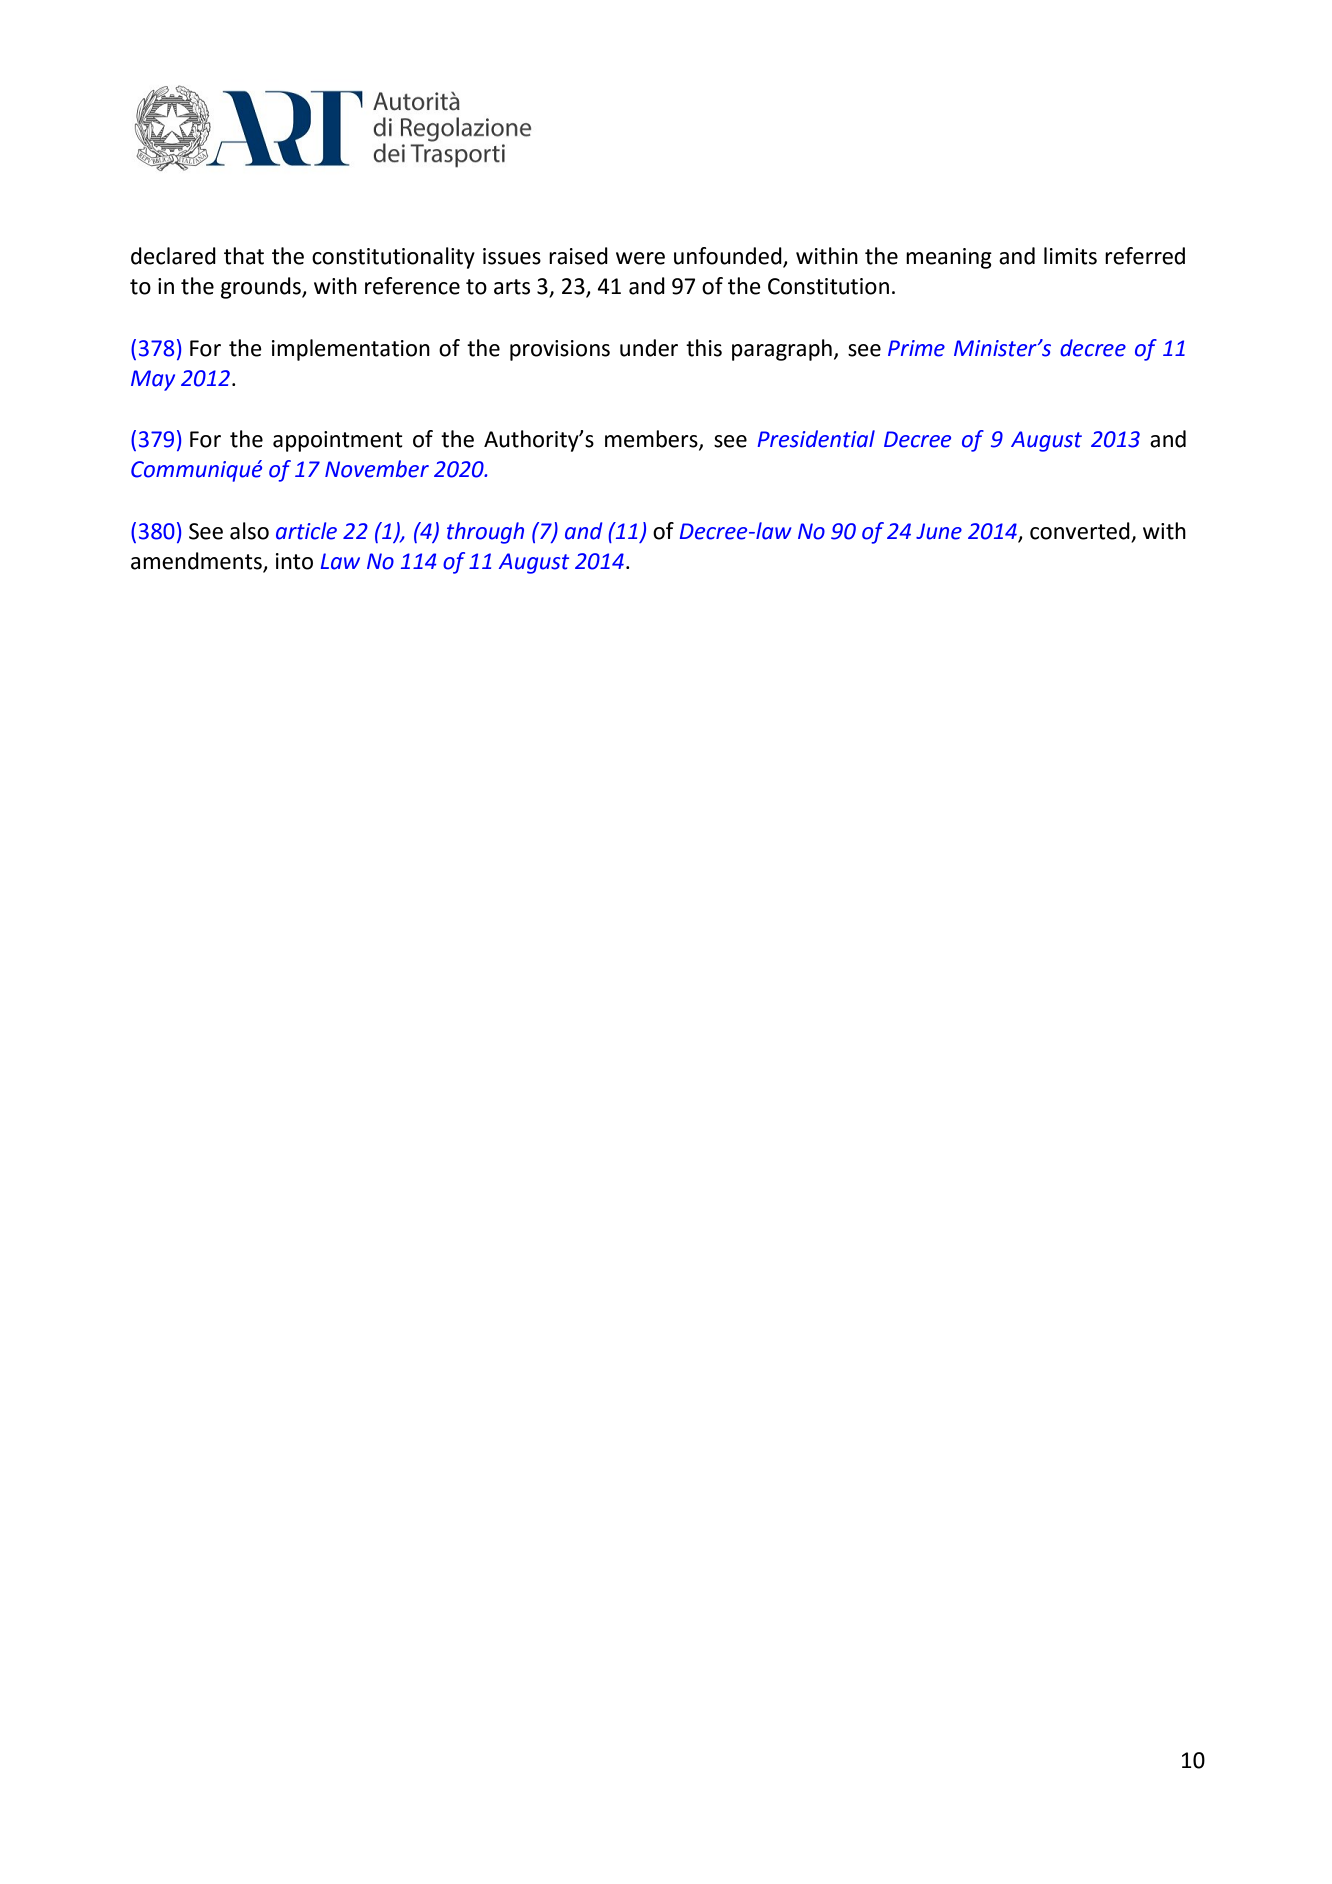  What do you see at coordinates (294, 561) in the screenshot?
I see `into` at bounding box center [294, 561].
